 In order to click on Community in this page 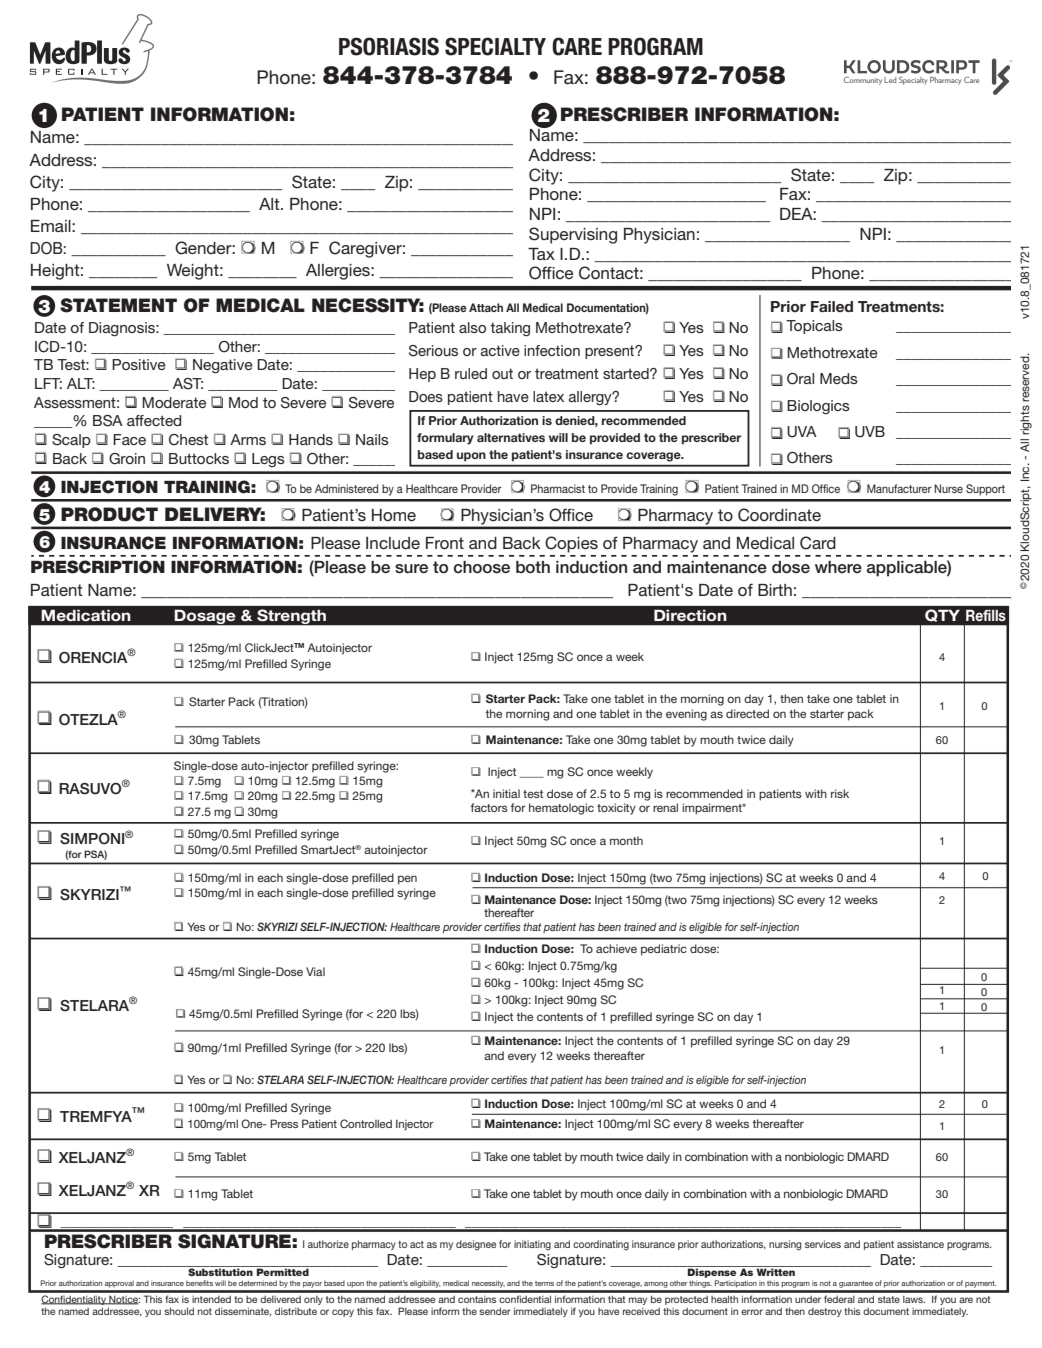, I will do `click(863, 81)`.
